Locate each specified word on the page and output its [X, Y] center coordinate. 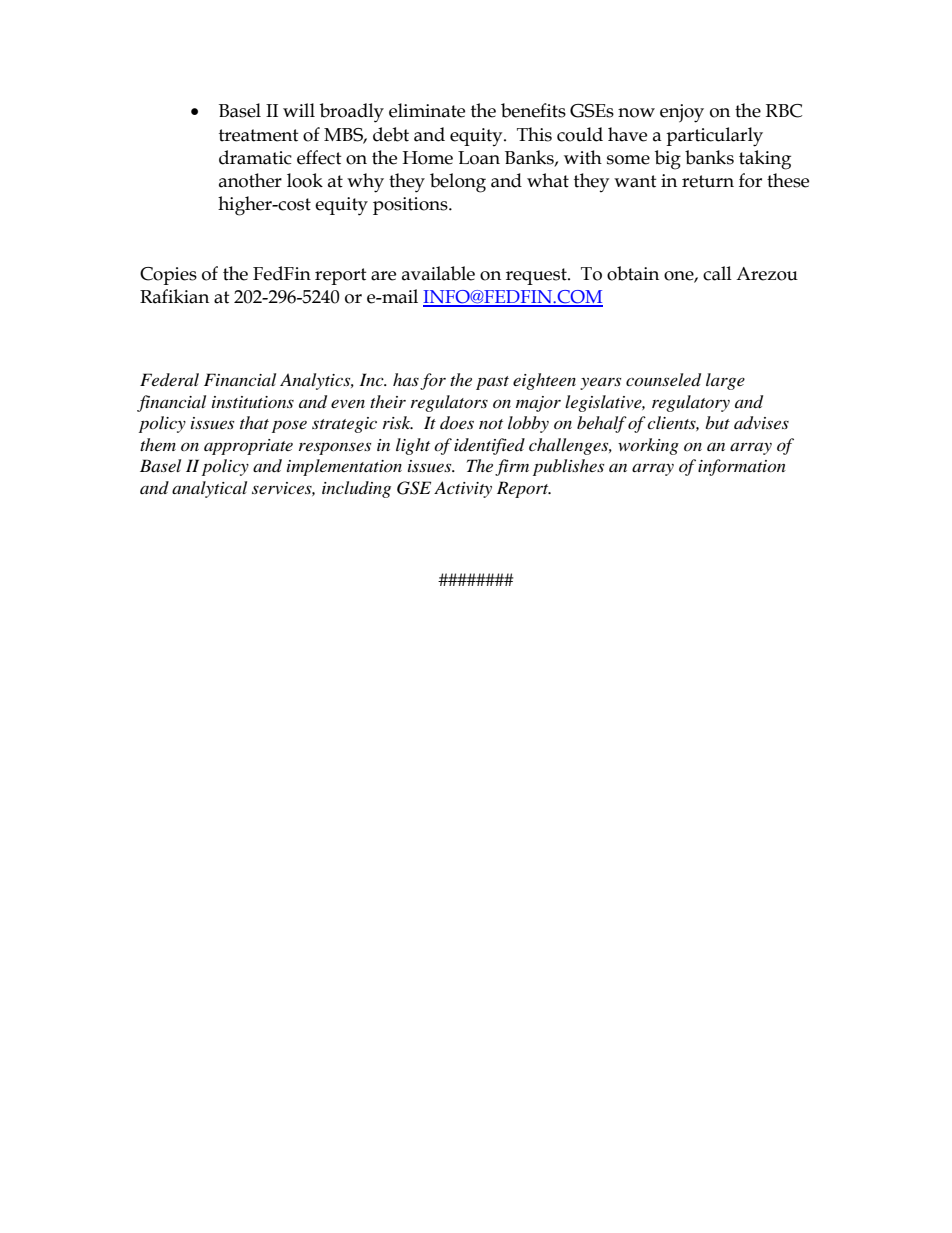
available [438, 273]
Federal [169, 379]
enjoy [682, 113]
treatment [259, 135]
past [492, 383]
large [725, 381]
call [717, 273]
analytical [209, 489]
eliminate [427, 110]
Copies [168, 276]
